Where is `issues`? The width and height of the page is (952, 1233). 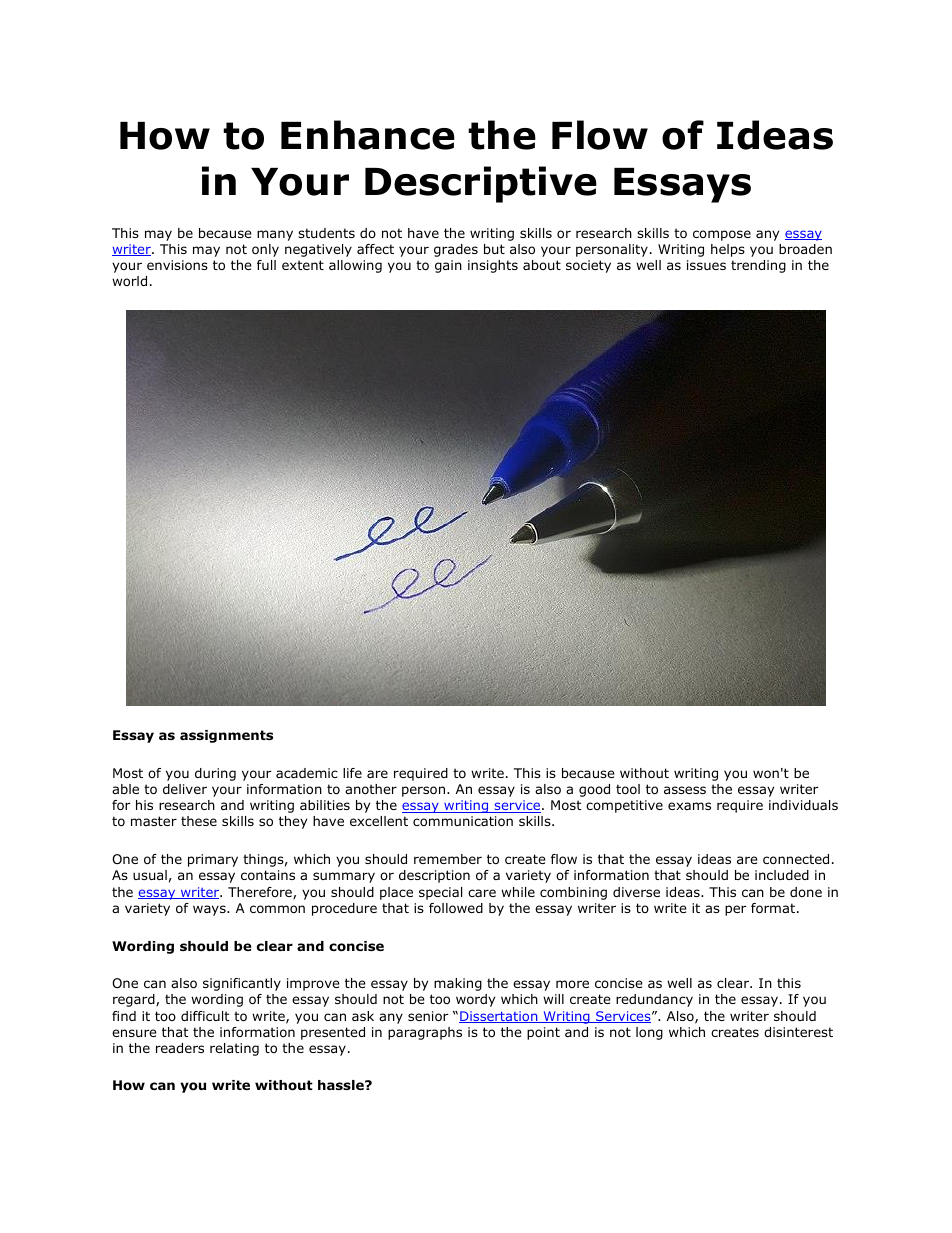
issues is located at coordinates (706, 265).
